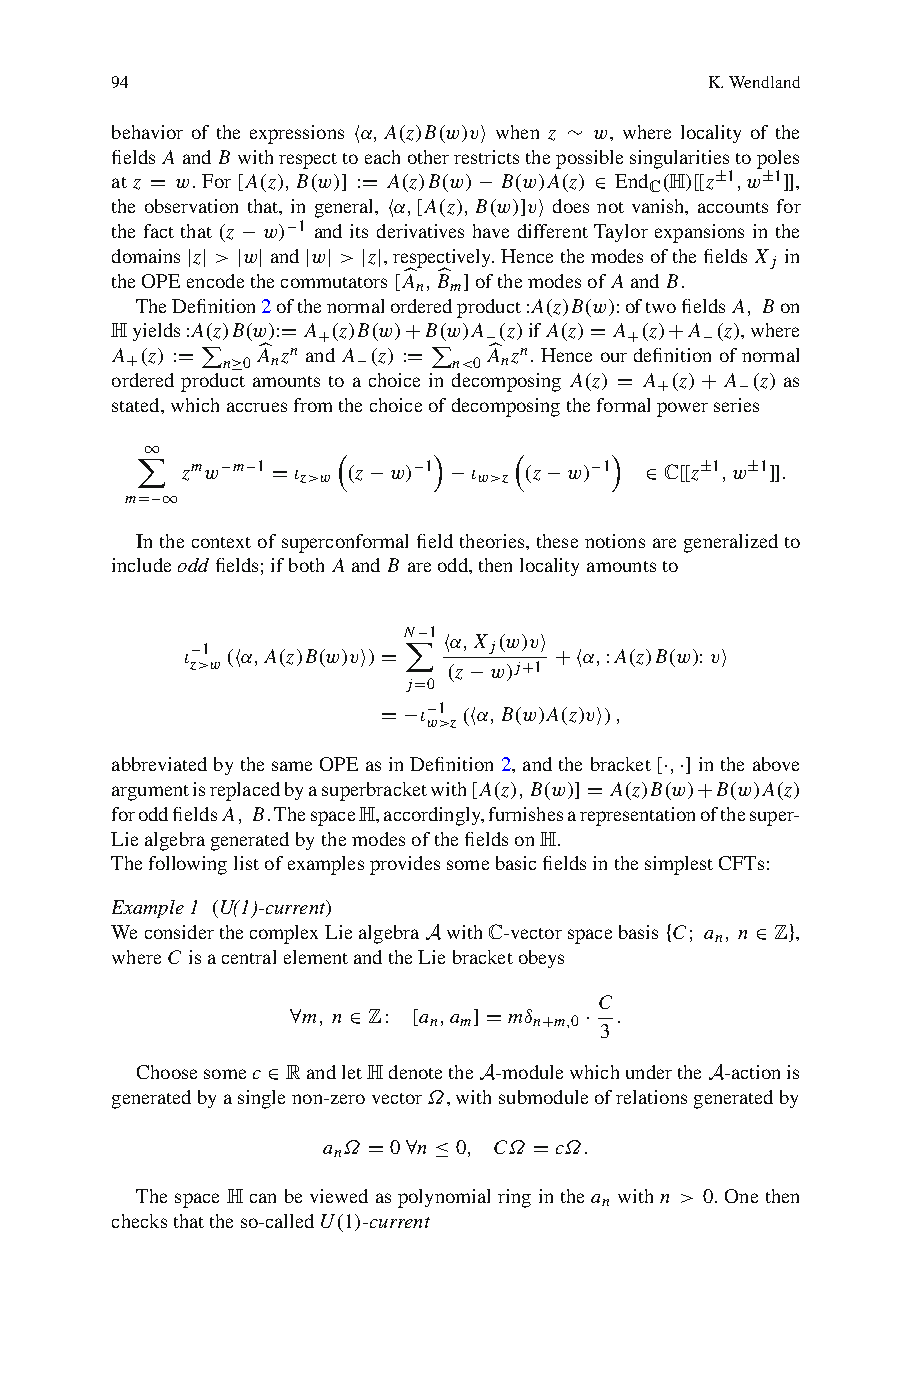  What do you see at coordinates (263, 1198) in the screenshot?
I see `can` at bounding box center [263, 1198].
